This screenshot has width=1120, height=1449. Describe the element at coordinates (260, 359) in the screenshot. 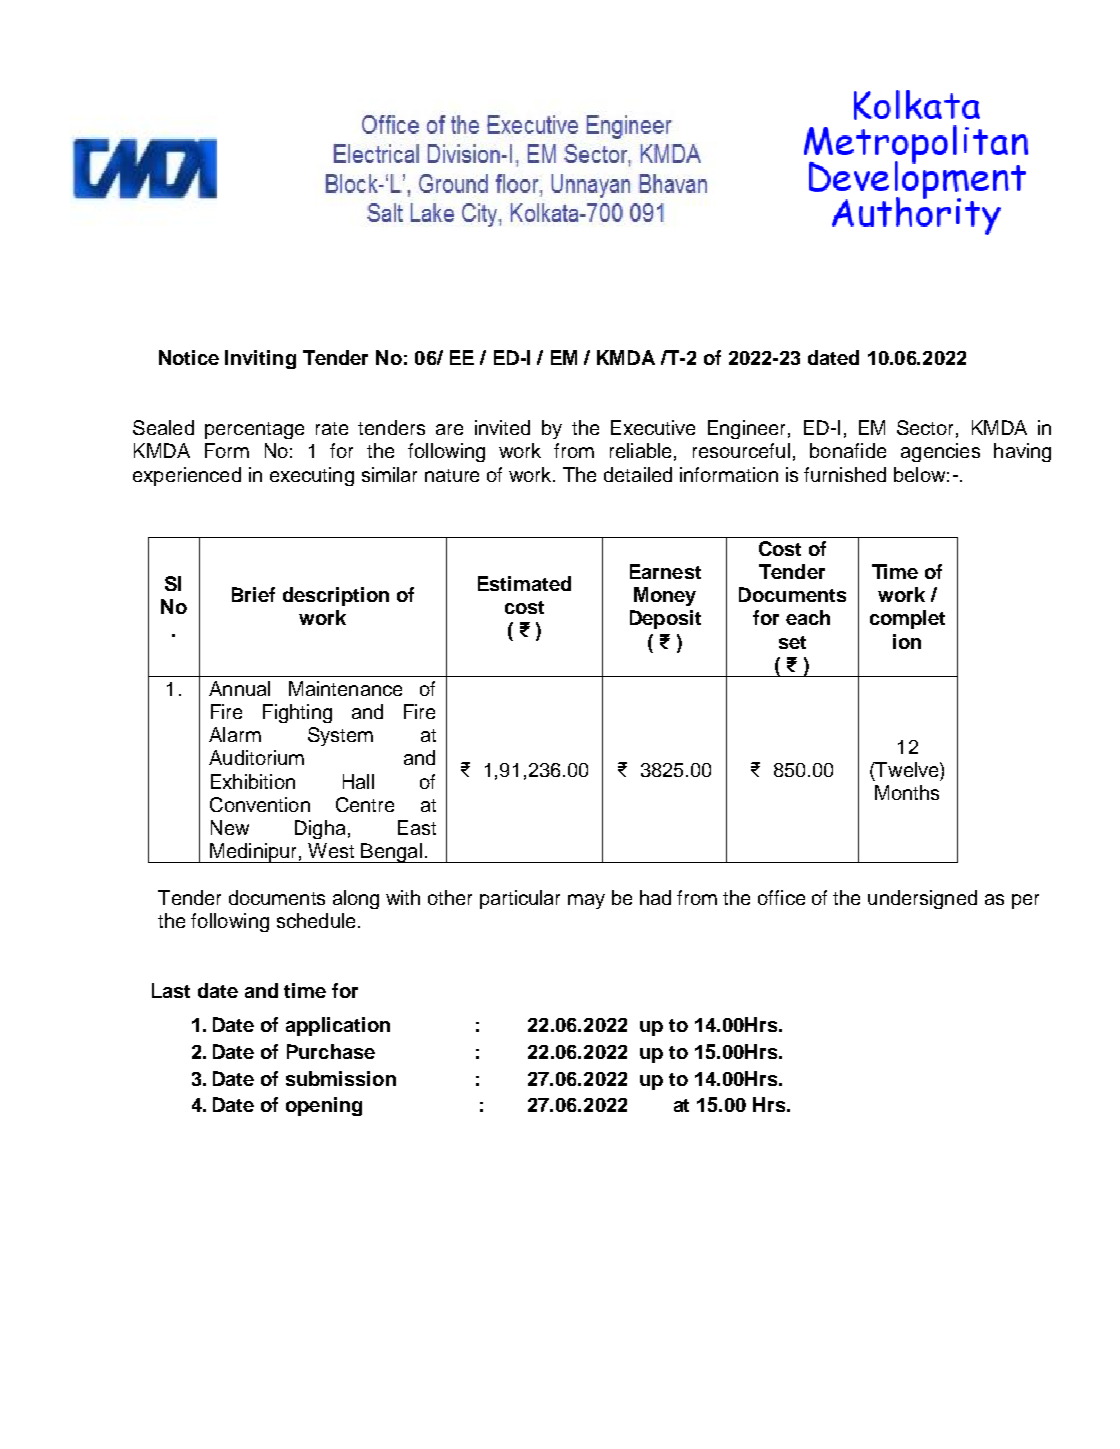

I see `Inviting` at that location.
